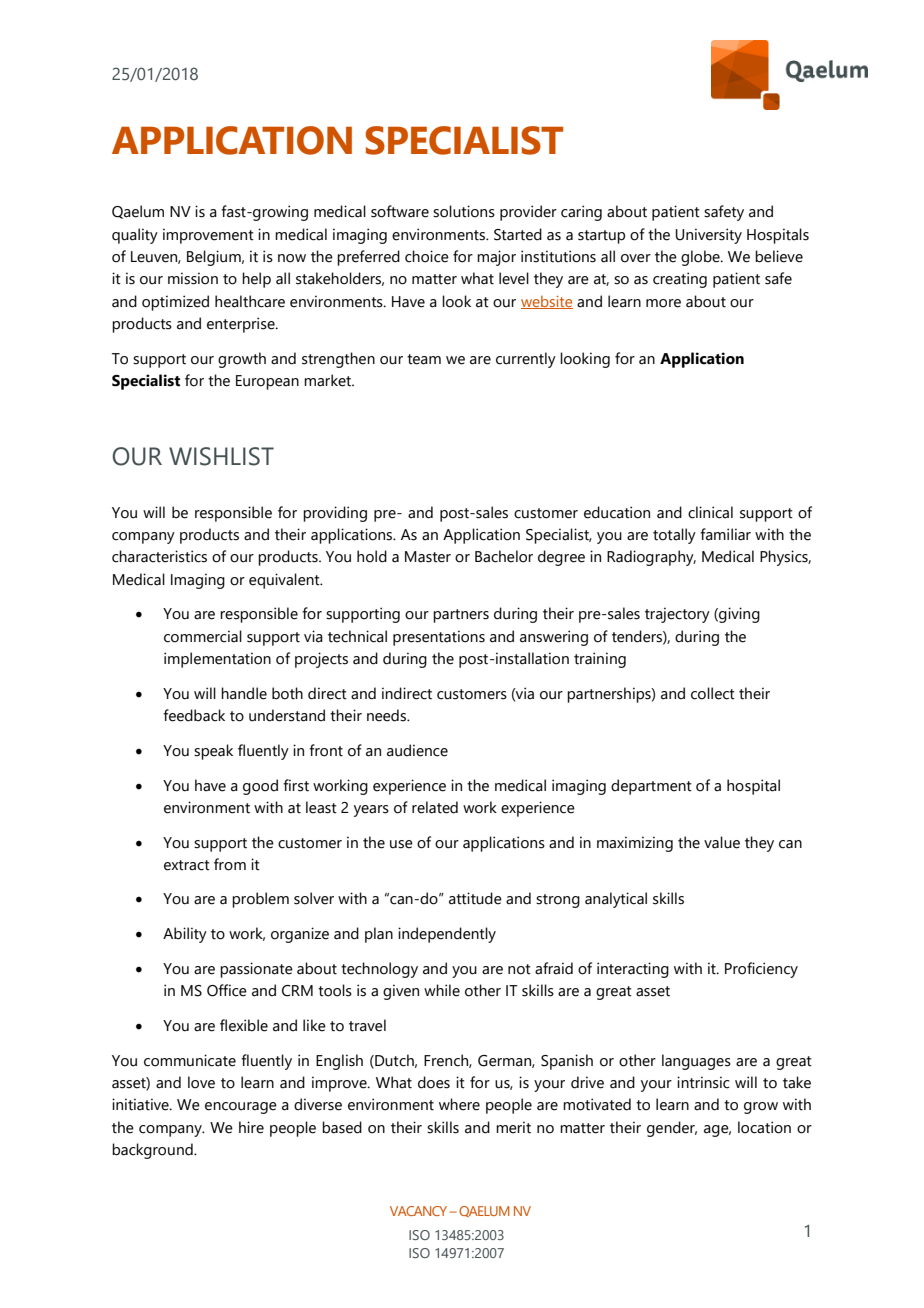 The image size is (924, 1308). What do you see at coordinates (713, 693) in the screenshot?
I see `collect` at bounding box center [713, 693].
